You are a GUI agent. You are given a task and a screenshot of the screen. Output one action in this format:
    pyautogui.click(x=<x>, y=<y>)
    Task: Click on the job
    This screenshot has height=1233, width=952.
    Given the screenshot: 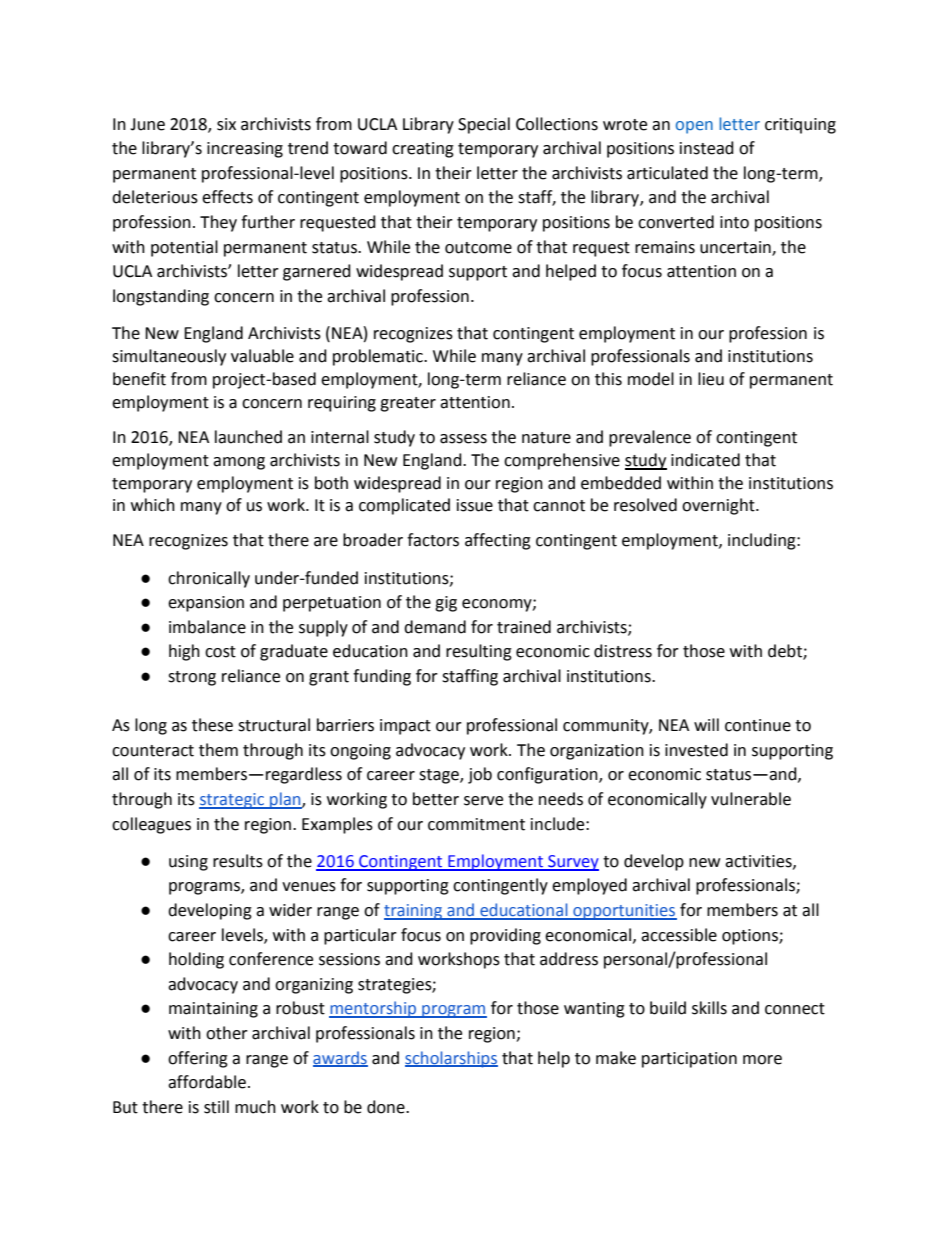 What is the action you would take?
    pyautogui.click(x=480, y=775)
